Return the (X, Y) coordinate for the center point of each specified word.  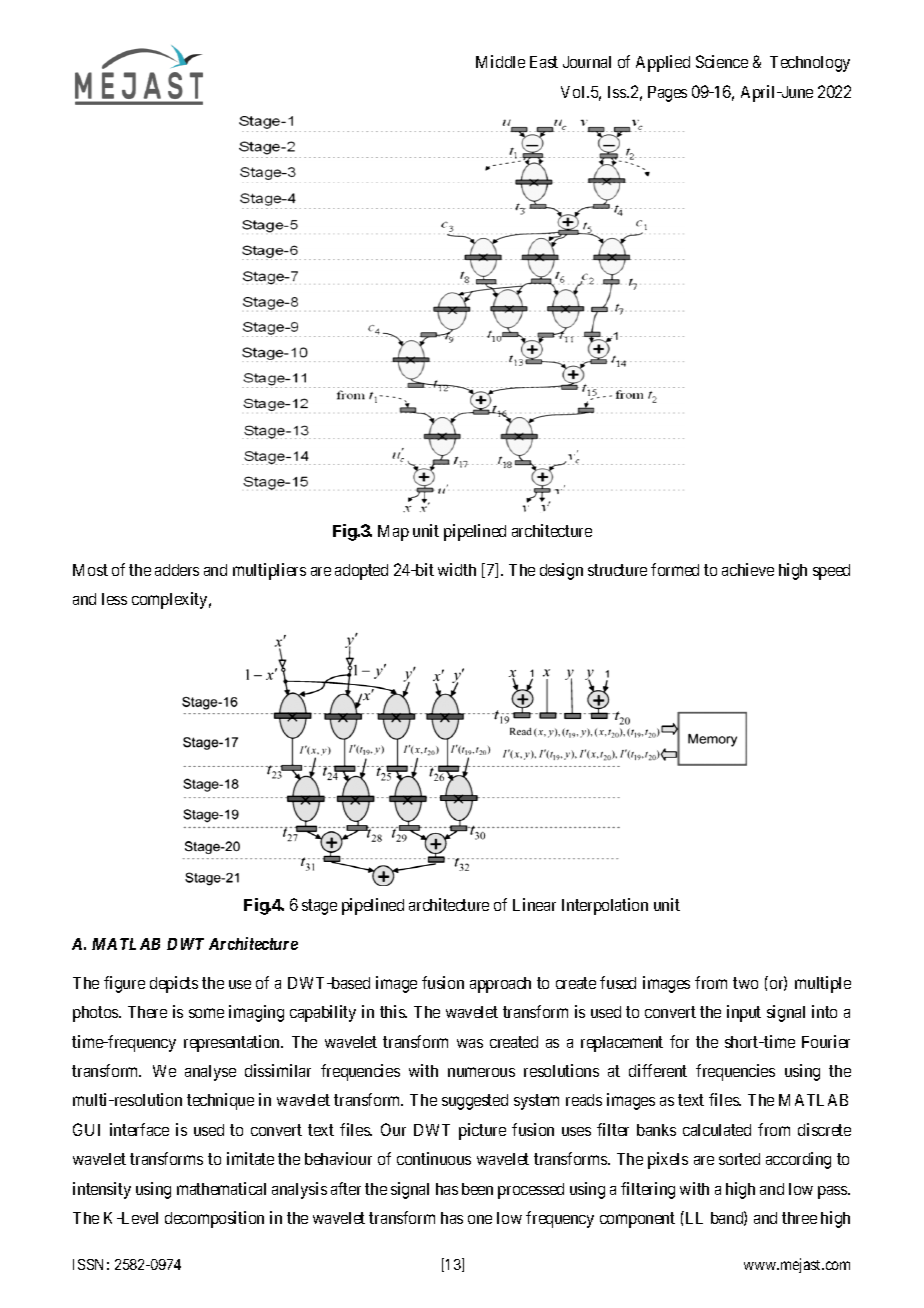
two (745, 983)
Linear (534, 904)
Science (722, 61)
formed (675, 569)
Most (90, 570)
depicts (174, 984)
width (457, 569)
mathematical (221, 1188)
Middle (500, 61)
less (114, 599)
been (477, 1189)
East (544, 62)
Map (393, 533)
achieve (748, 569)
